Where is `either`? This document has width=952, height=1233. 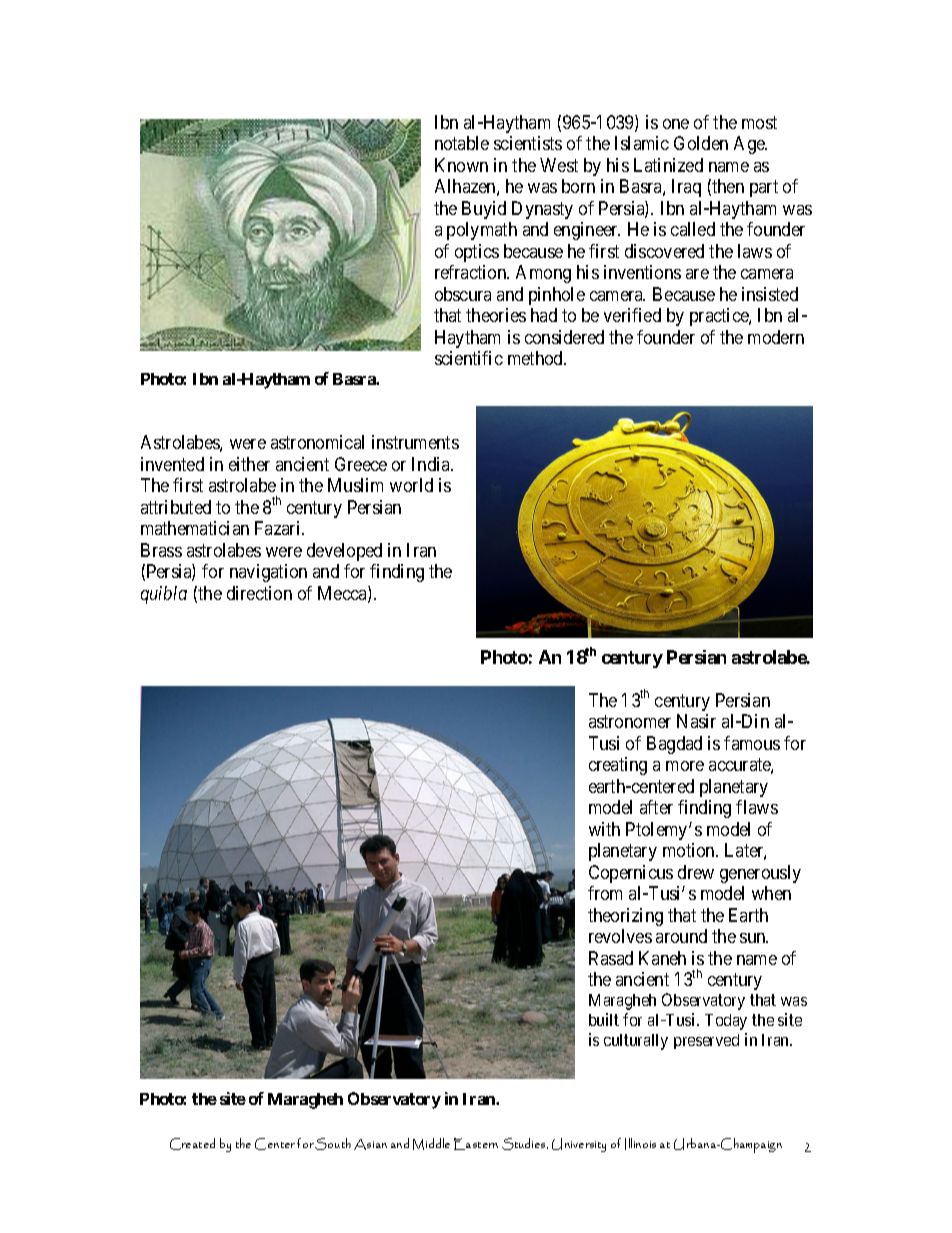 either is located at coordinates (249, 464).
